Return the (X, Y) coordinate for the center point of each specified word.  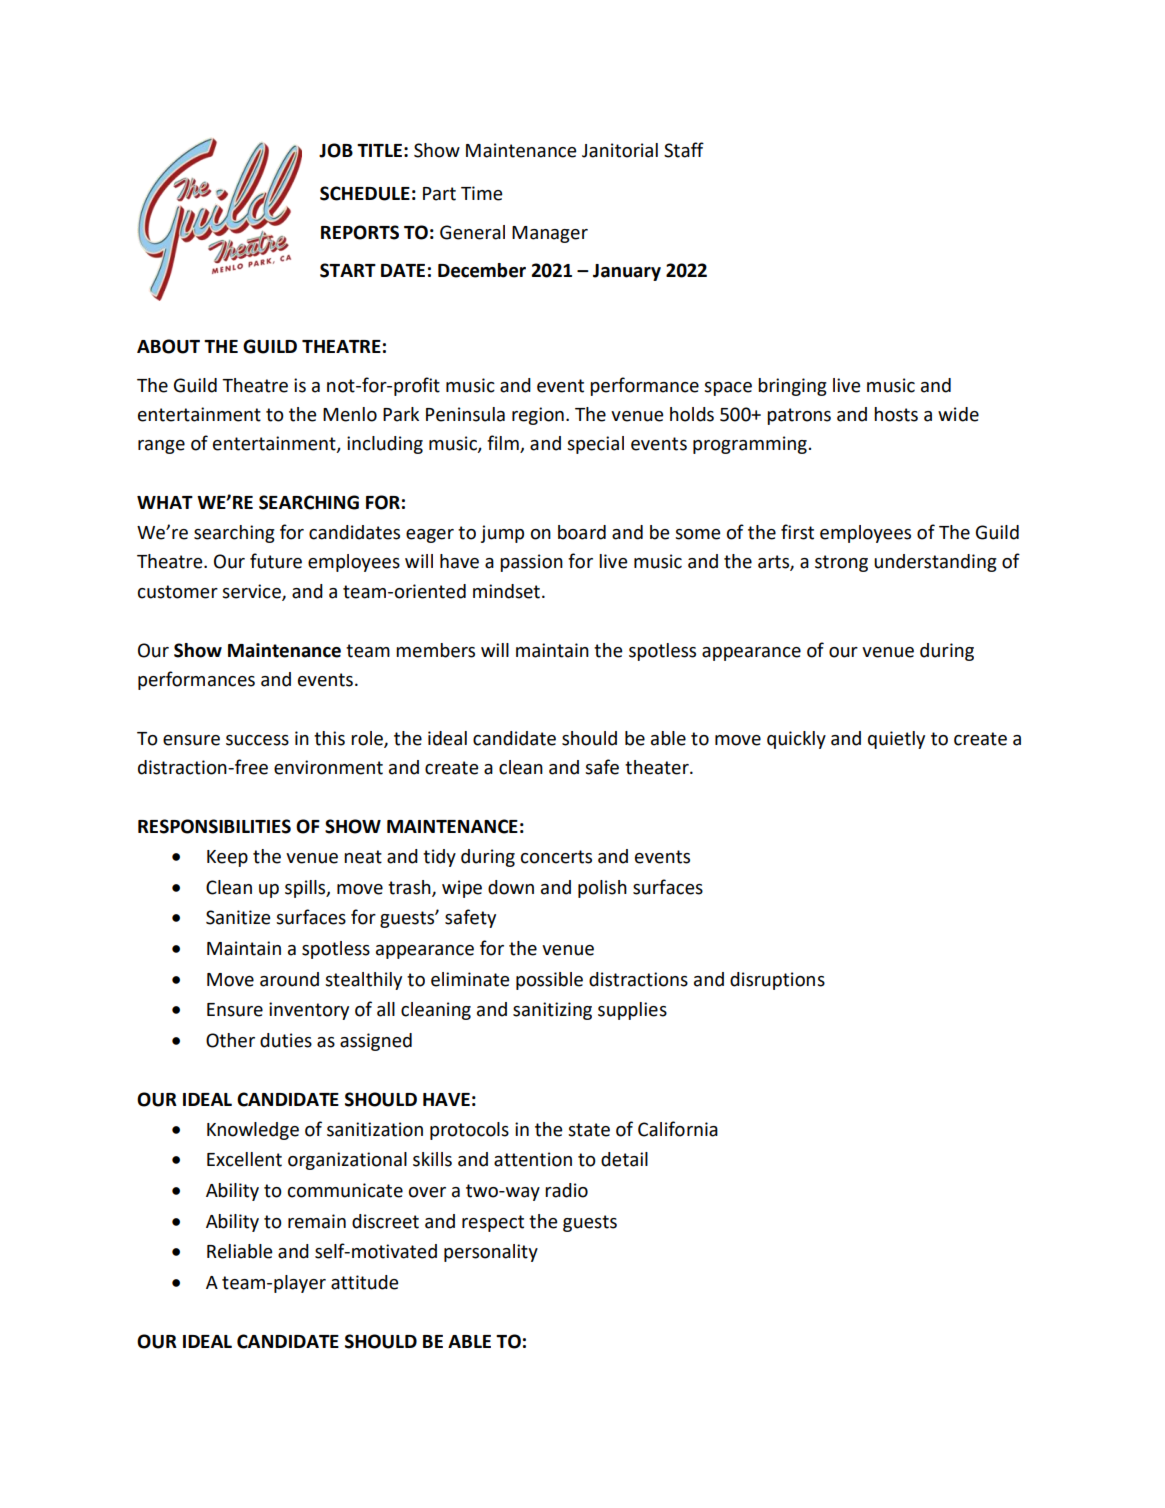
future (276, 561)
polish (602, 889)
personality (491, 1253)
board (582, 532)
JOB (336, 150)
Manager (550, 234)
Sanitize (238, 917)
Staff (684, 150)
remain (317, 1221)
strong (841, 563)
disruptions (777, 981)
